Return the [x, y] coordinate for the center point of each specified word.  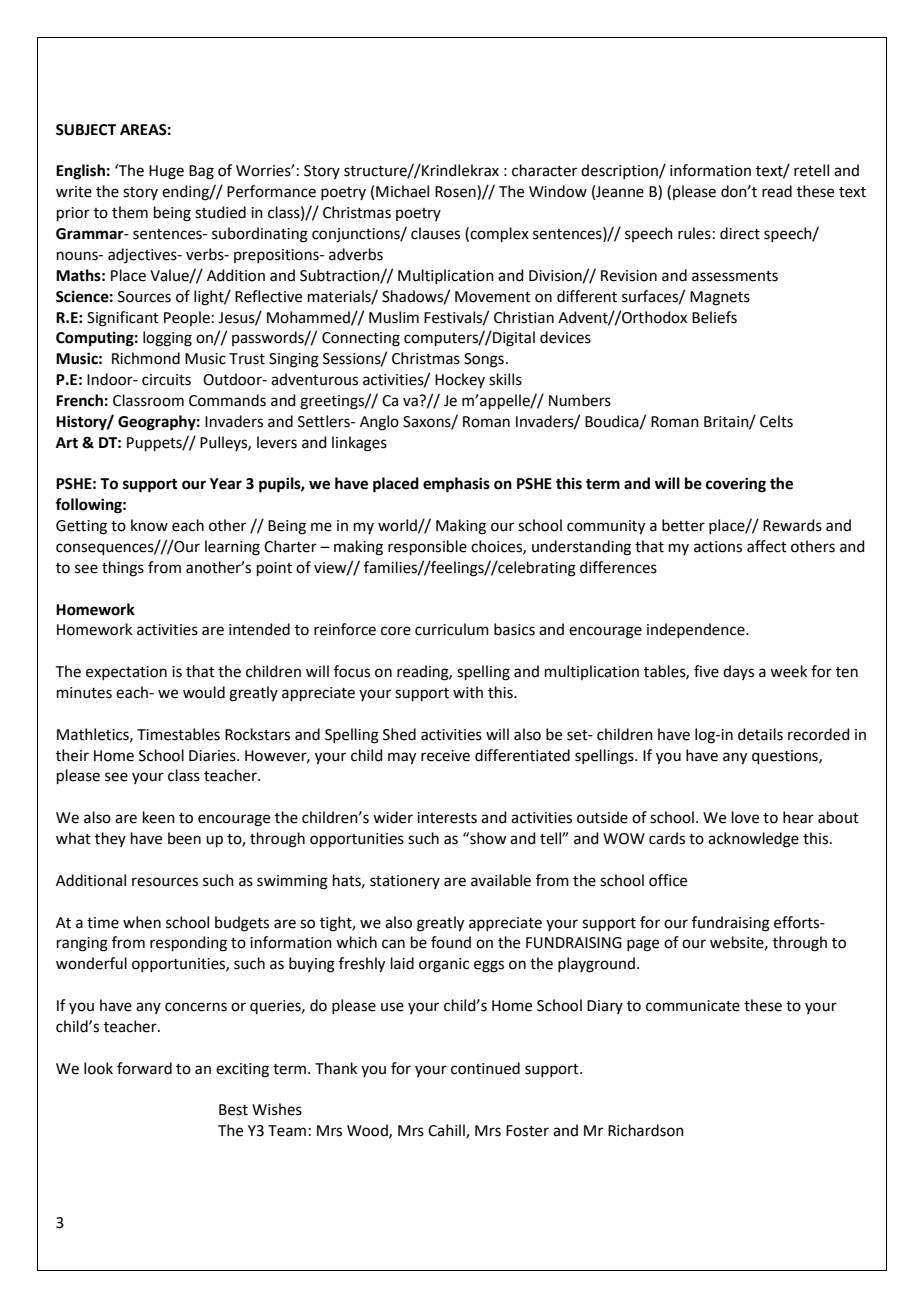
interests [447, 818]
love [745, 817]
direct [740, 233]
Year [226, 484]
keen [159, 817]
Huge [166, 172]
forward [144, 1068]
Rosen [456, 192]
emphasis [456, 485]
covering [736, 485]
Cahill [447, 1131]
